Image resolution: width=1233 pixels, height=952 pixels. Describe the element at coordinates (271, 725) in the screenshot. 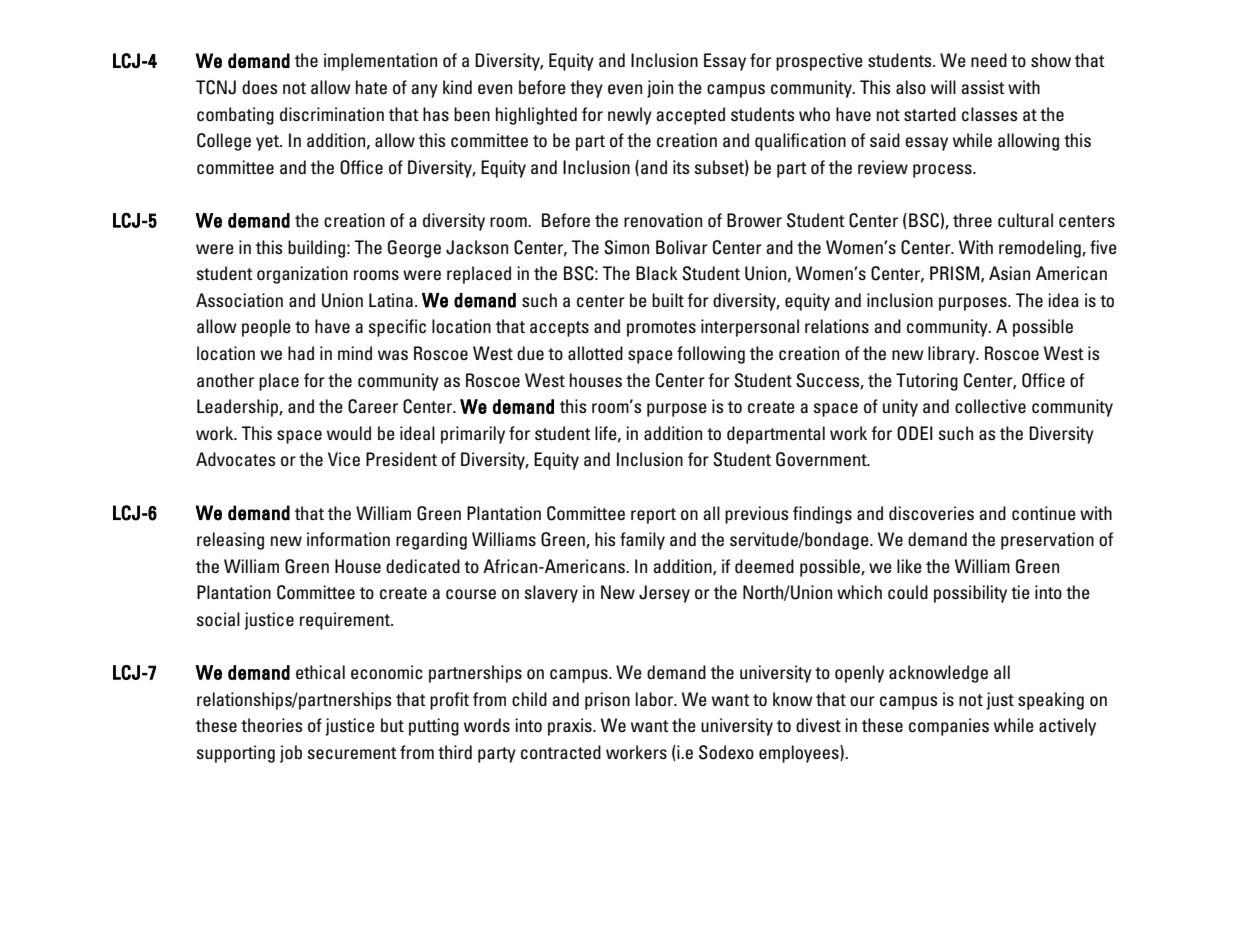

I see `theories` at that location.
